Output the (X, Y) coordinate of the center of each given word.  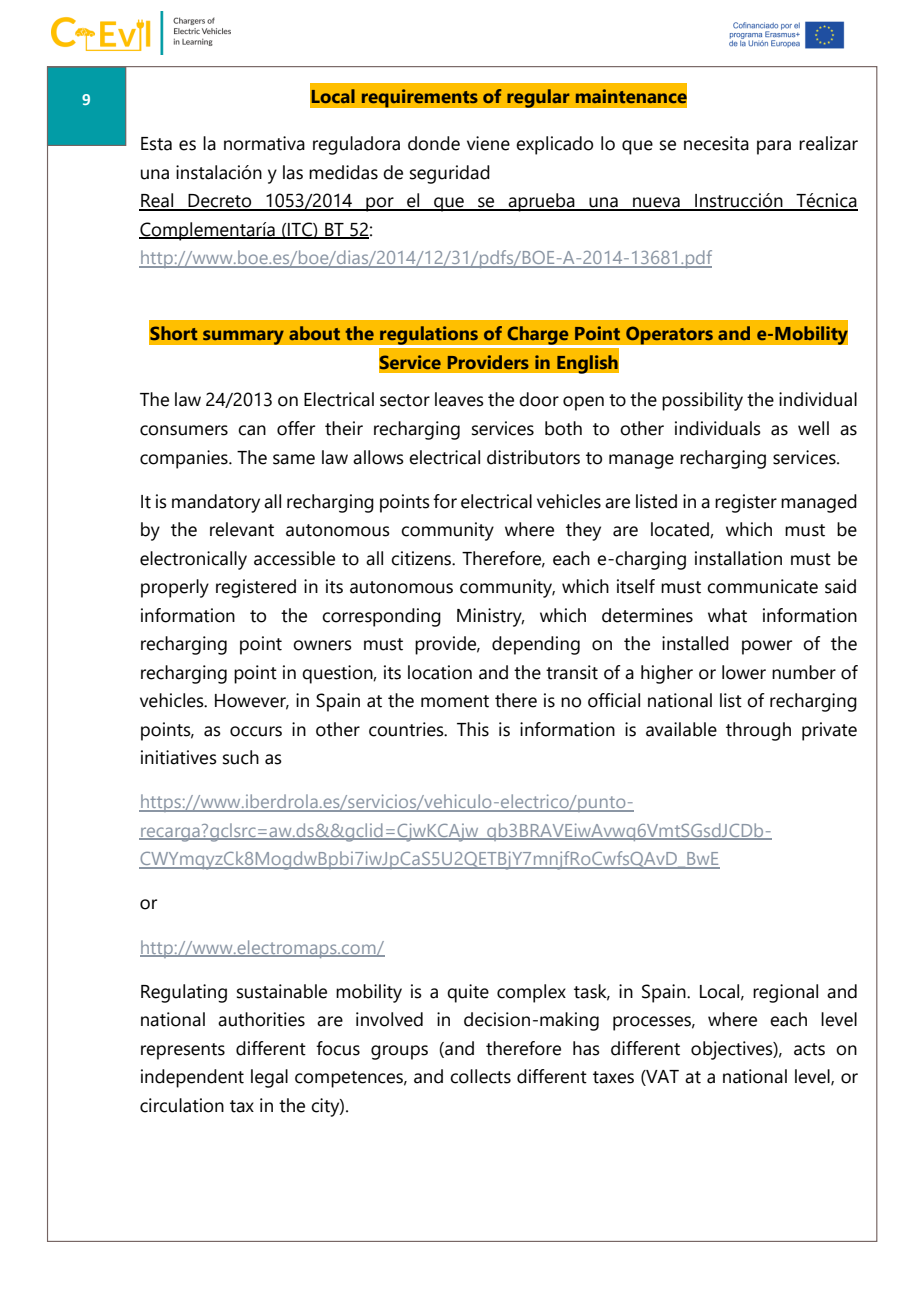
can (252, 430)
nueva (656, 203)
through (758, 731)
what (727, 615)
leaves (459, 399)
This (473, 729)
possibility (702, 401)
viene (488, 143)
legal (269, 1078)
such (241, 757)
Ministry (490, 617)
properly (175, 588)
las (293, 172)
